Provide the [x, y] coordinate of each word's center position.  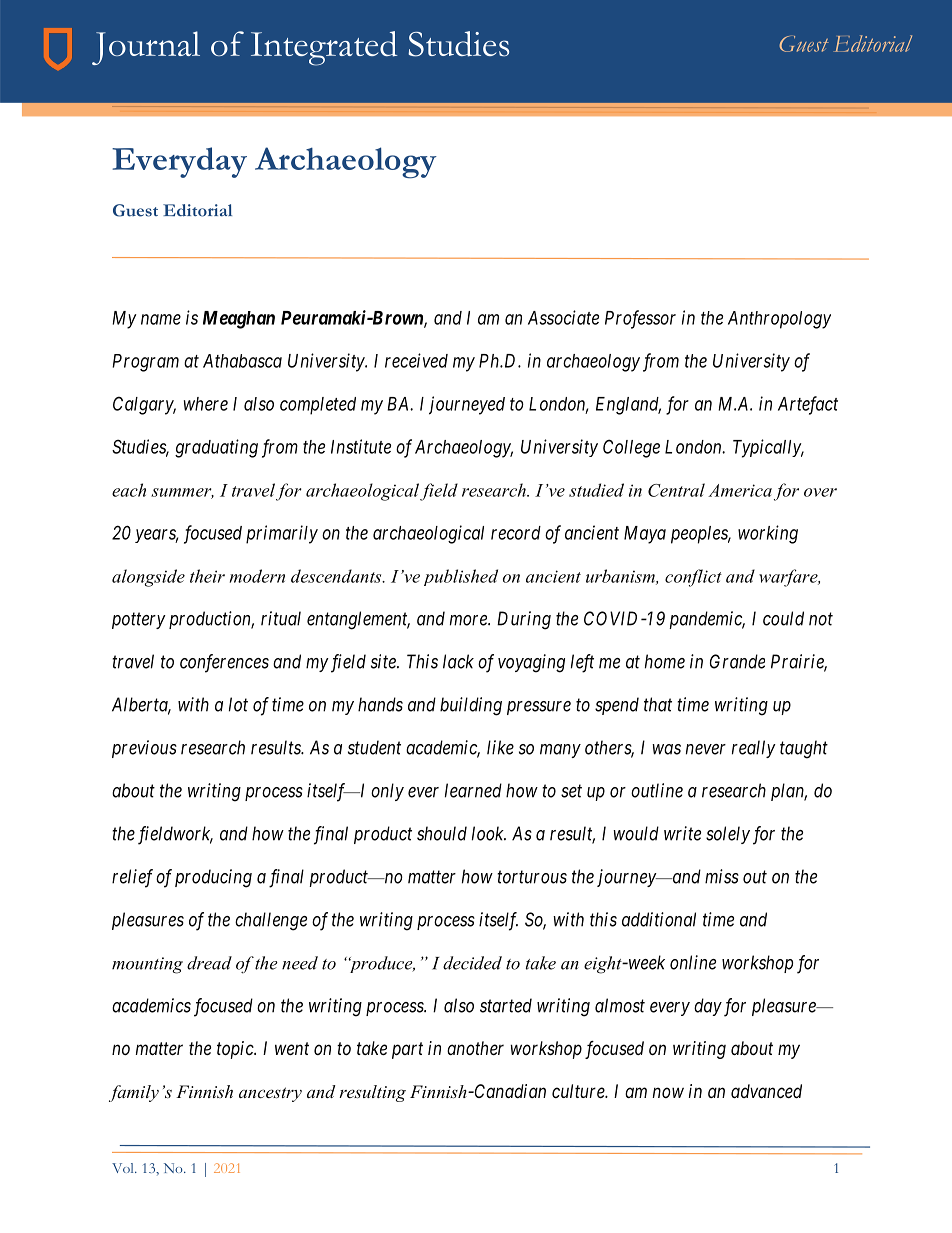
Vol [124, 1168]
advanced [766, 1091]
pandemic [707, 620]
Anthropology [779, 320]
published [461, 577]
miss [722, 876]
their [207, 576]
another [475, 1048]
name [161, 319]
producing [213, 878]
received [416, 360]
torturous [532, 877]
